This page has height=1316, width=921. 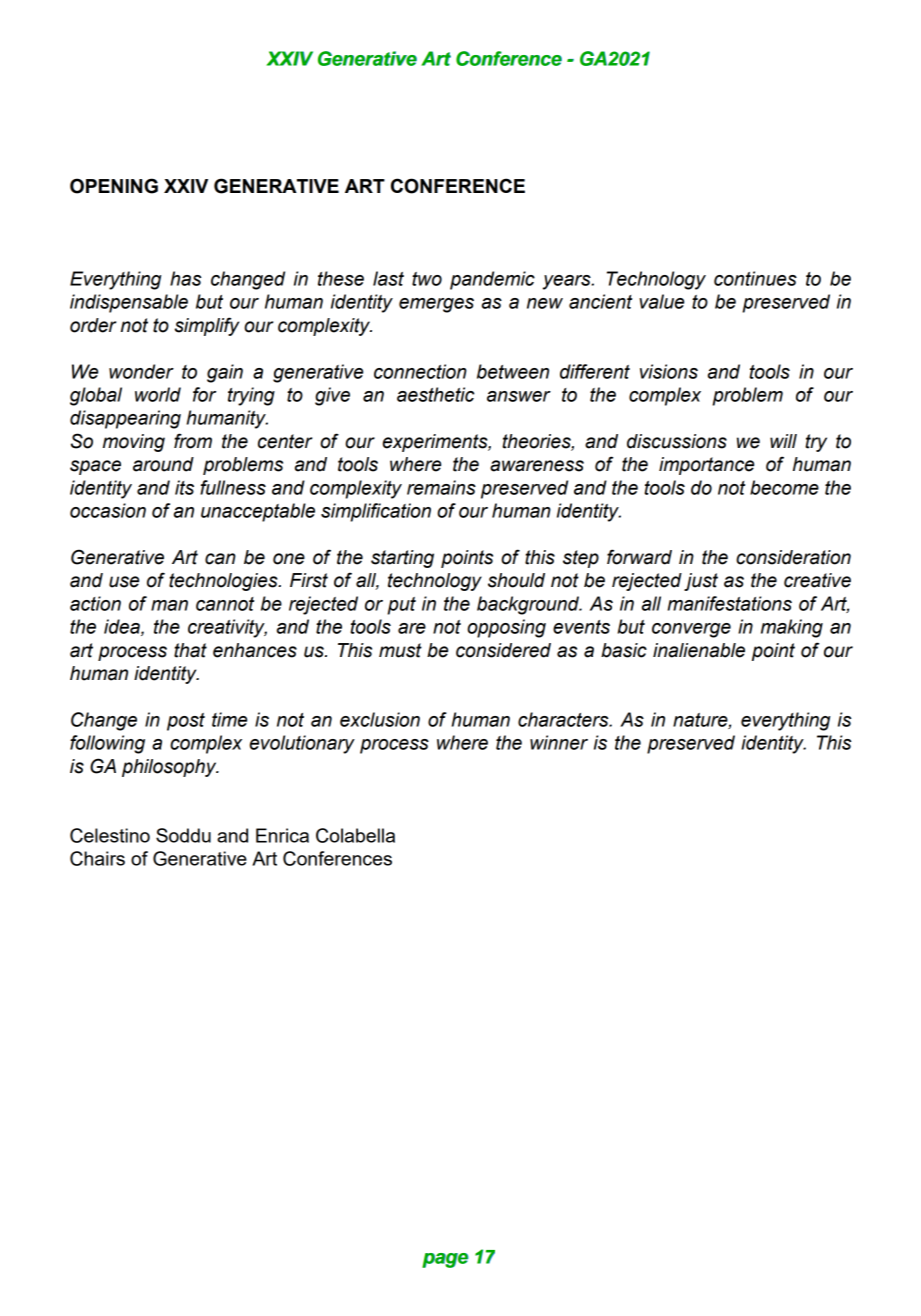 What do you see at coordinates (441, 487) in the page?
I see `remains` at bounding box center [441, 487].
